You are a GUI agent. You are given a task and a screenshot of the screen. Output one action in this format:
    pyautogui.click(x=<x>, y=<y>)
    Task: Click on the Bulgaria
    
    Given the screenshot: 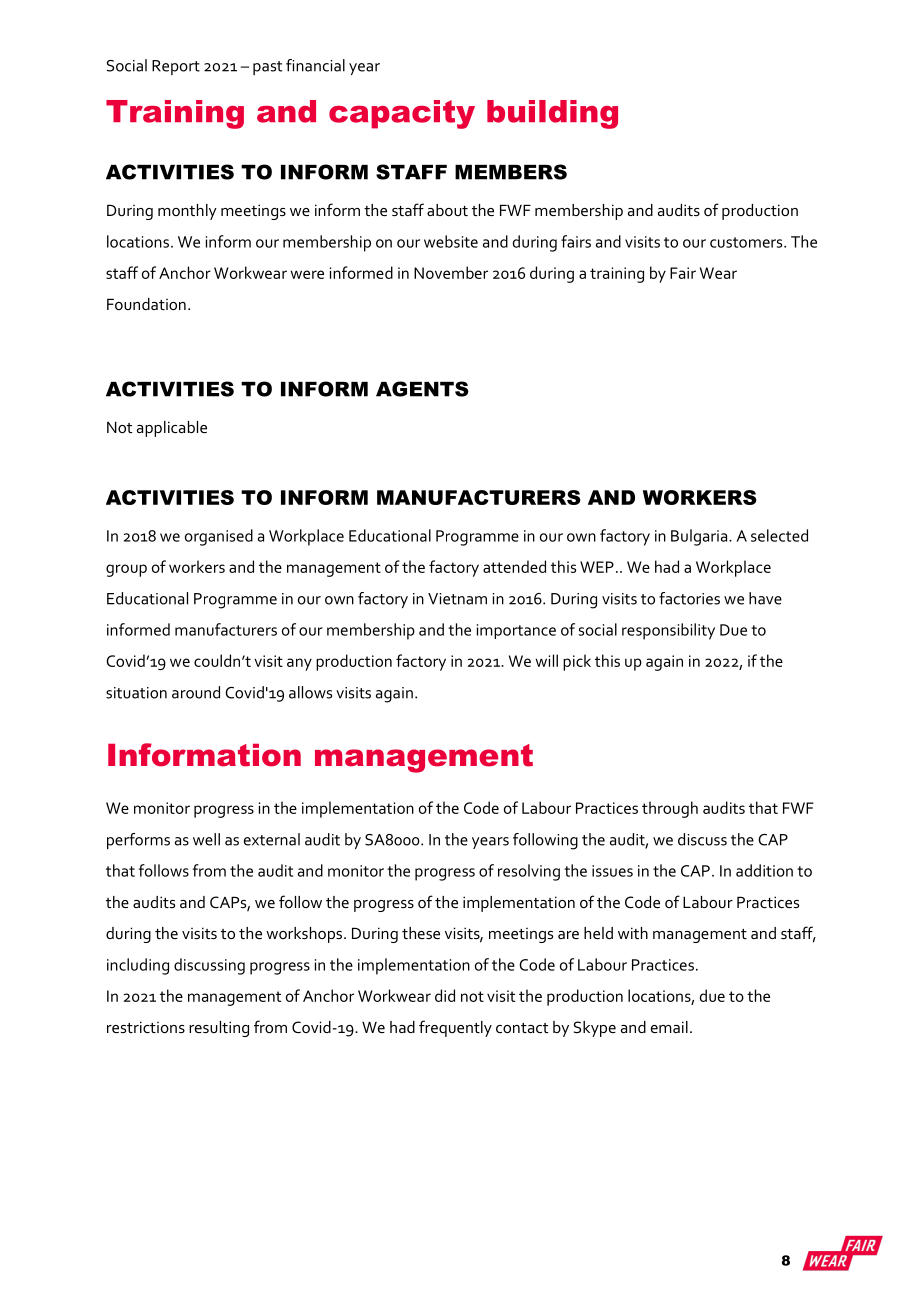 What is the action you would take?
    pyautogui.click(x=700, y=537)
